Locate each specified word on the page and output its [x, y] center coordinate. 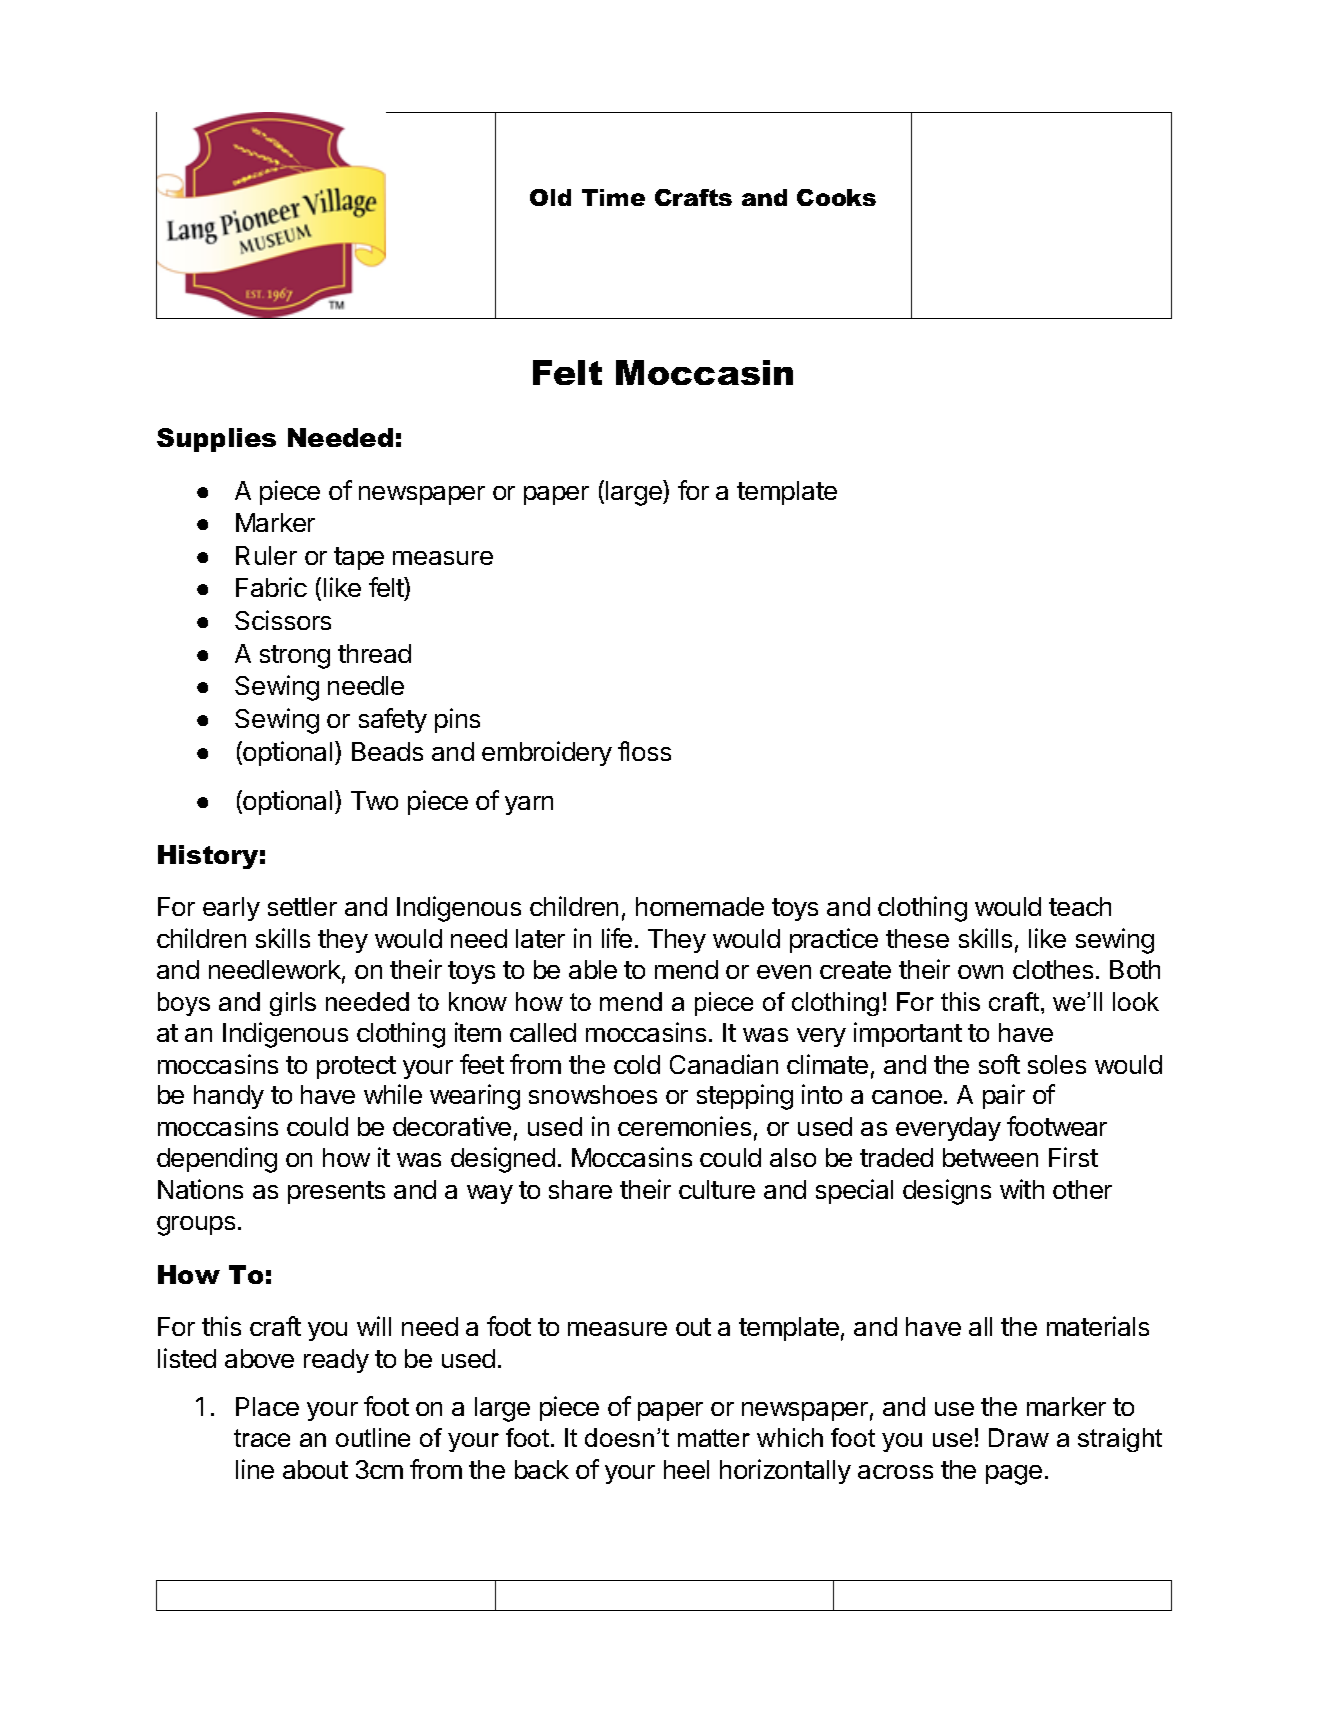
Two [374, 800]
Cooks [836, 197]
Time [613, 197]
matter [714, 1438]
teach [1080, 906]
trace [262, 1438]
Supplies [216, 440]
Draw [1019, 1437]
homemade [700, 906]
